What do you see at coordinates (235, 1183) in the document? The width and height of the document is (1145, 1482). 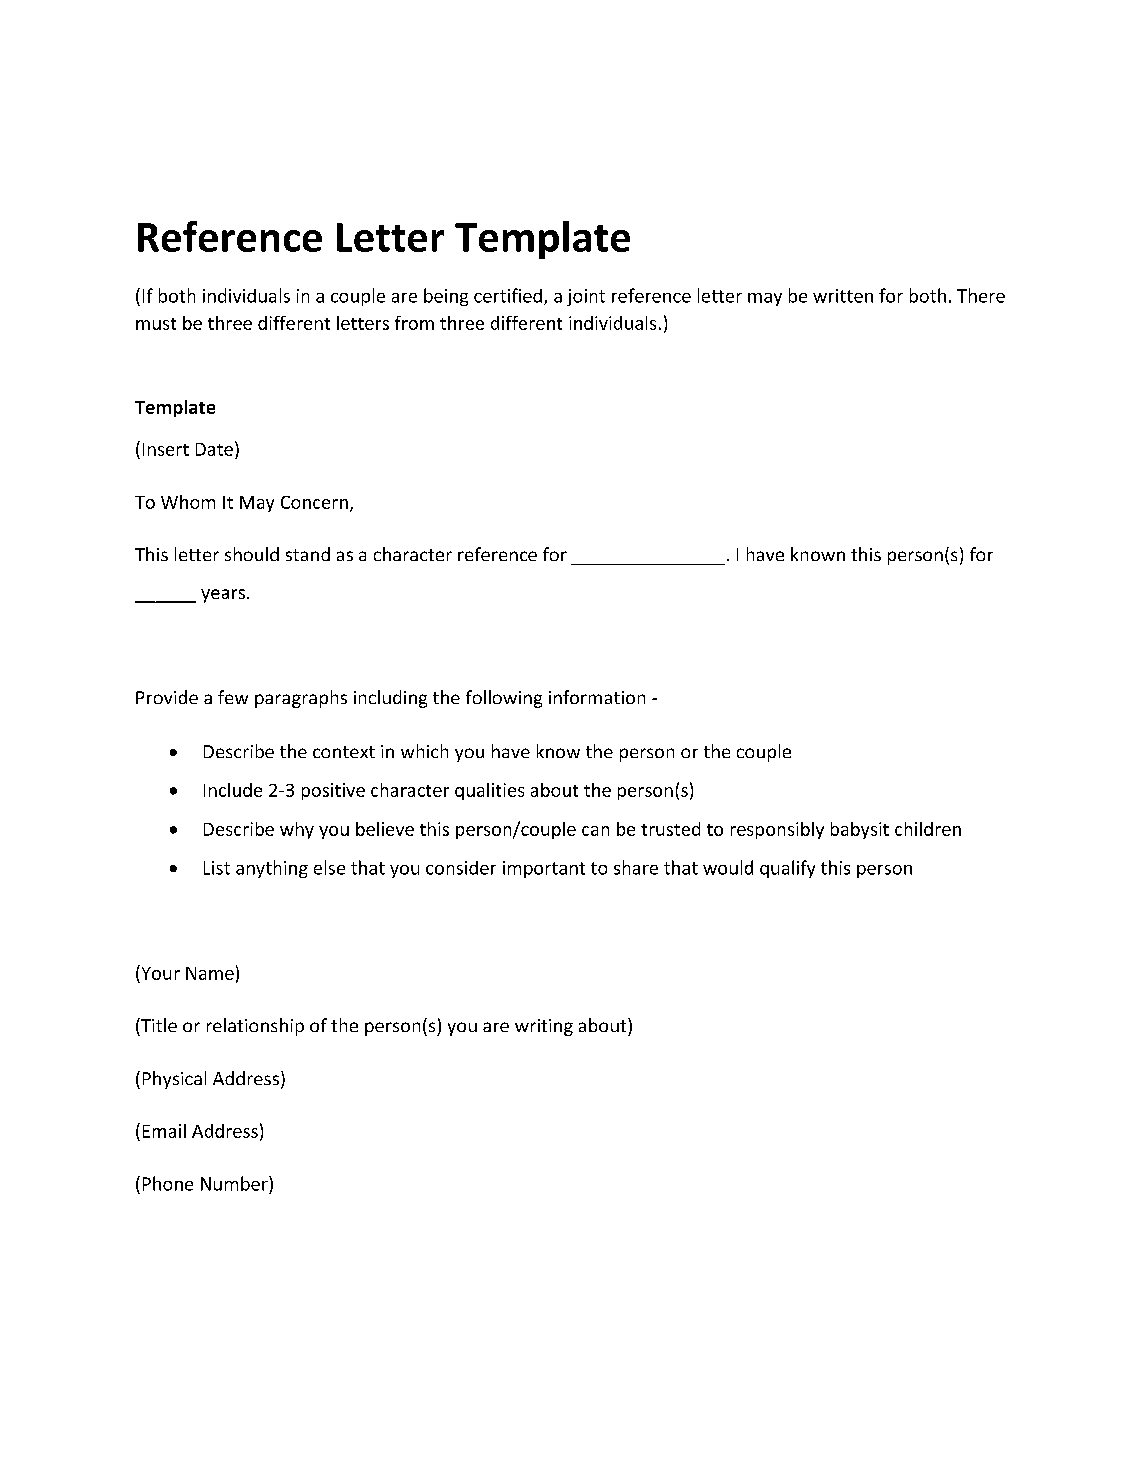 I see `Number` at bounding box center [235, 1183].
